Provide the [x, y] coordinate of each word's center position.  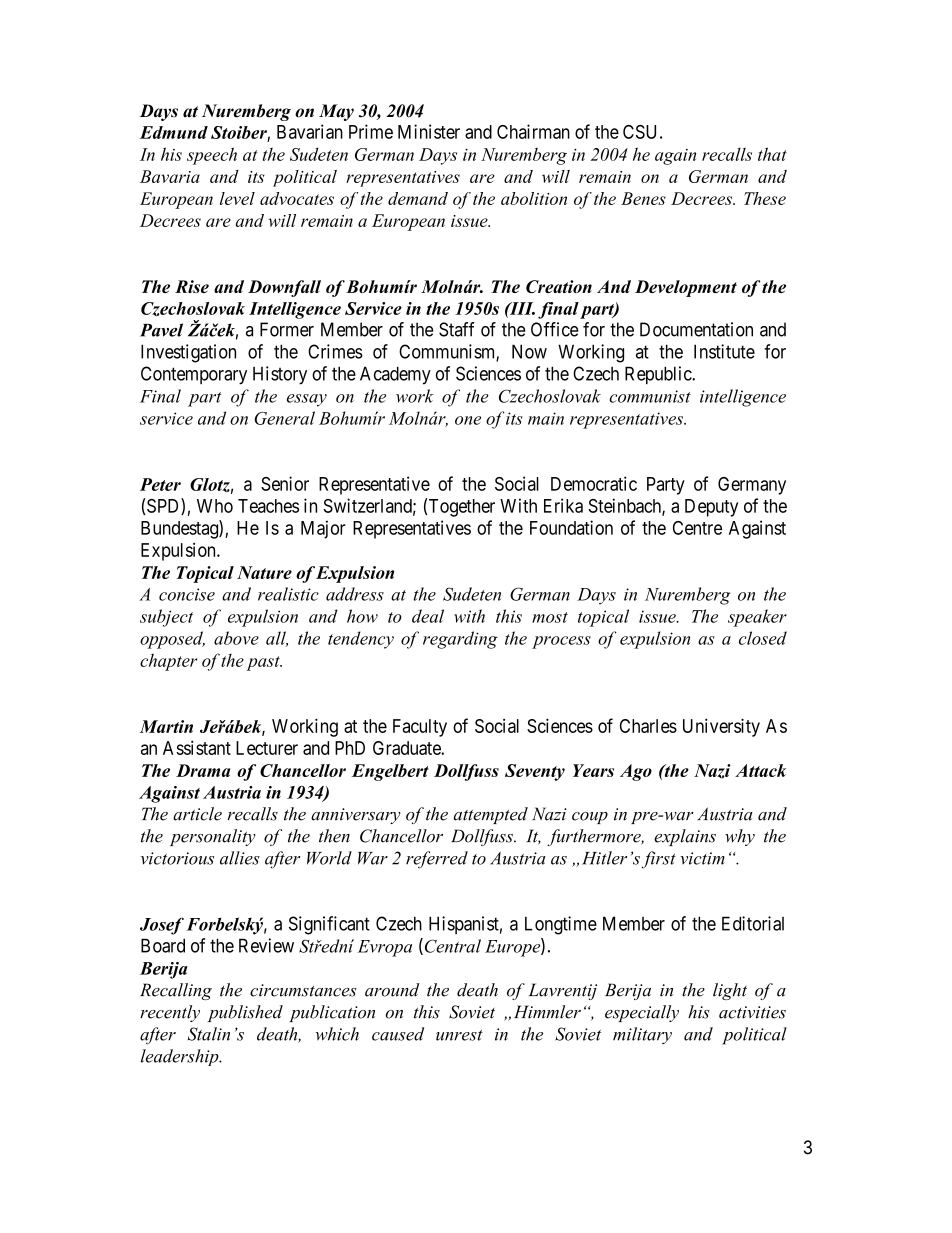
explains [685, 837]
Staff [457, 329]
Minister [429, 131]
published [245, 1013]
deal [428, 616]
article [197, 814]
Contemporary [194, 375]
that [772, 154]
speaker [757, 618]
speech [212, 156]
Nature [264, 572]
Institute [724, 351]
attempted [491, 815]
